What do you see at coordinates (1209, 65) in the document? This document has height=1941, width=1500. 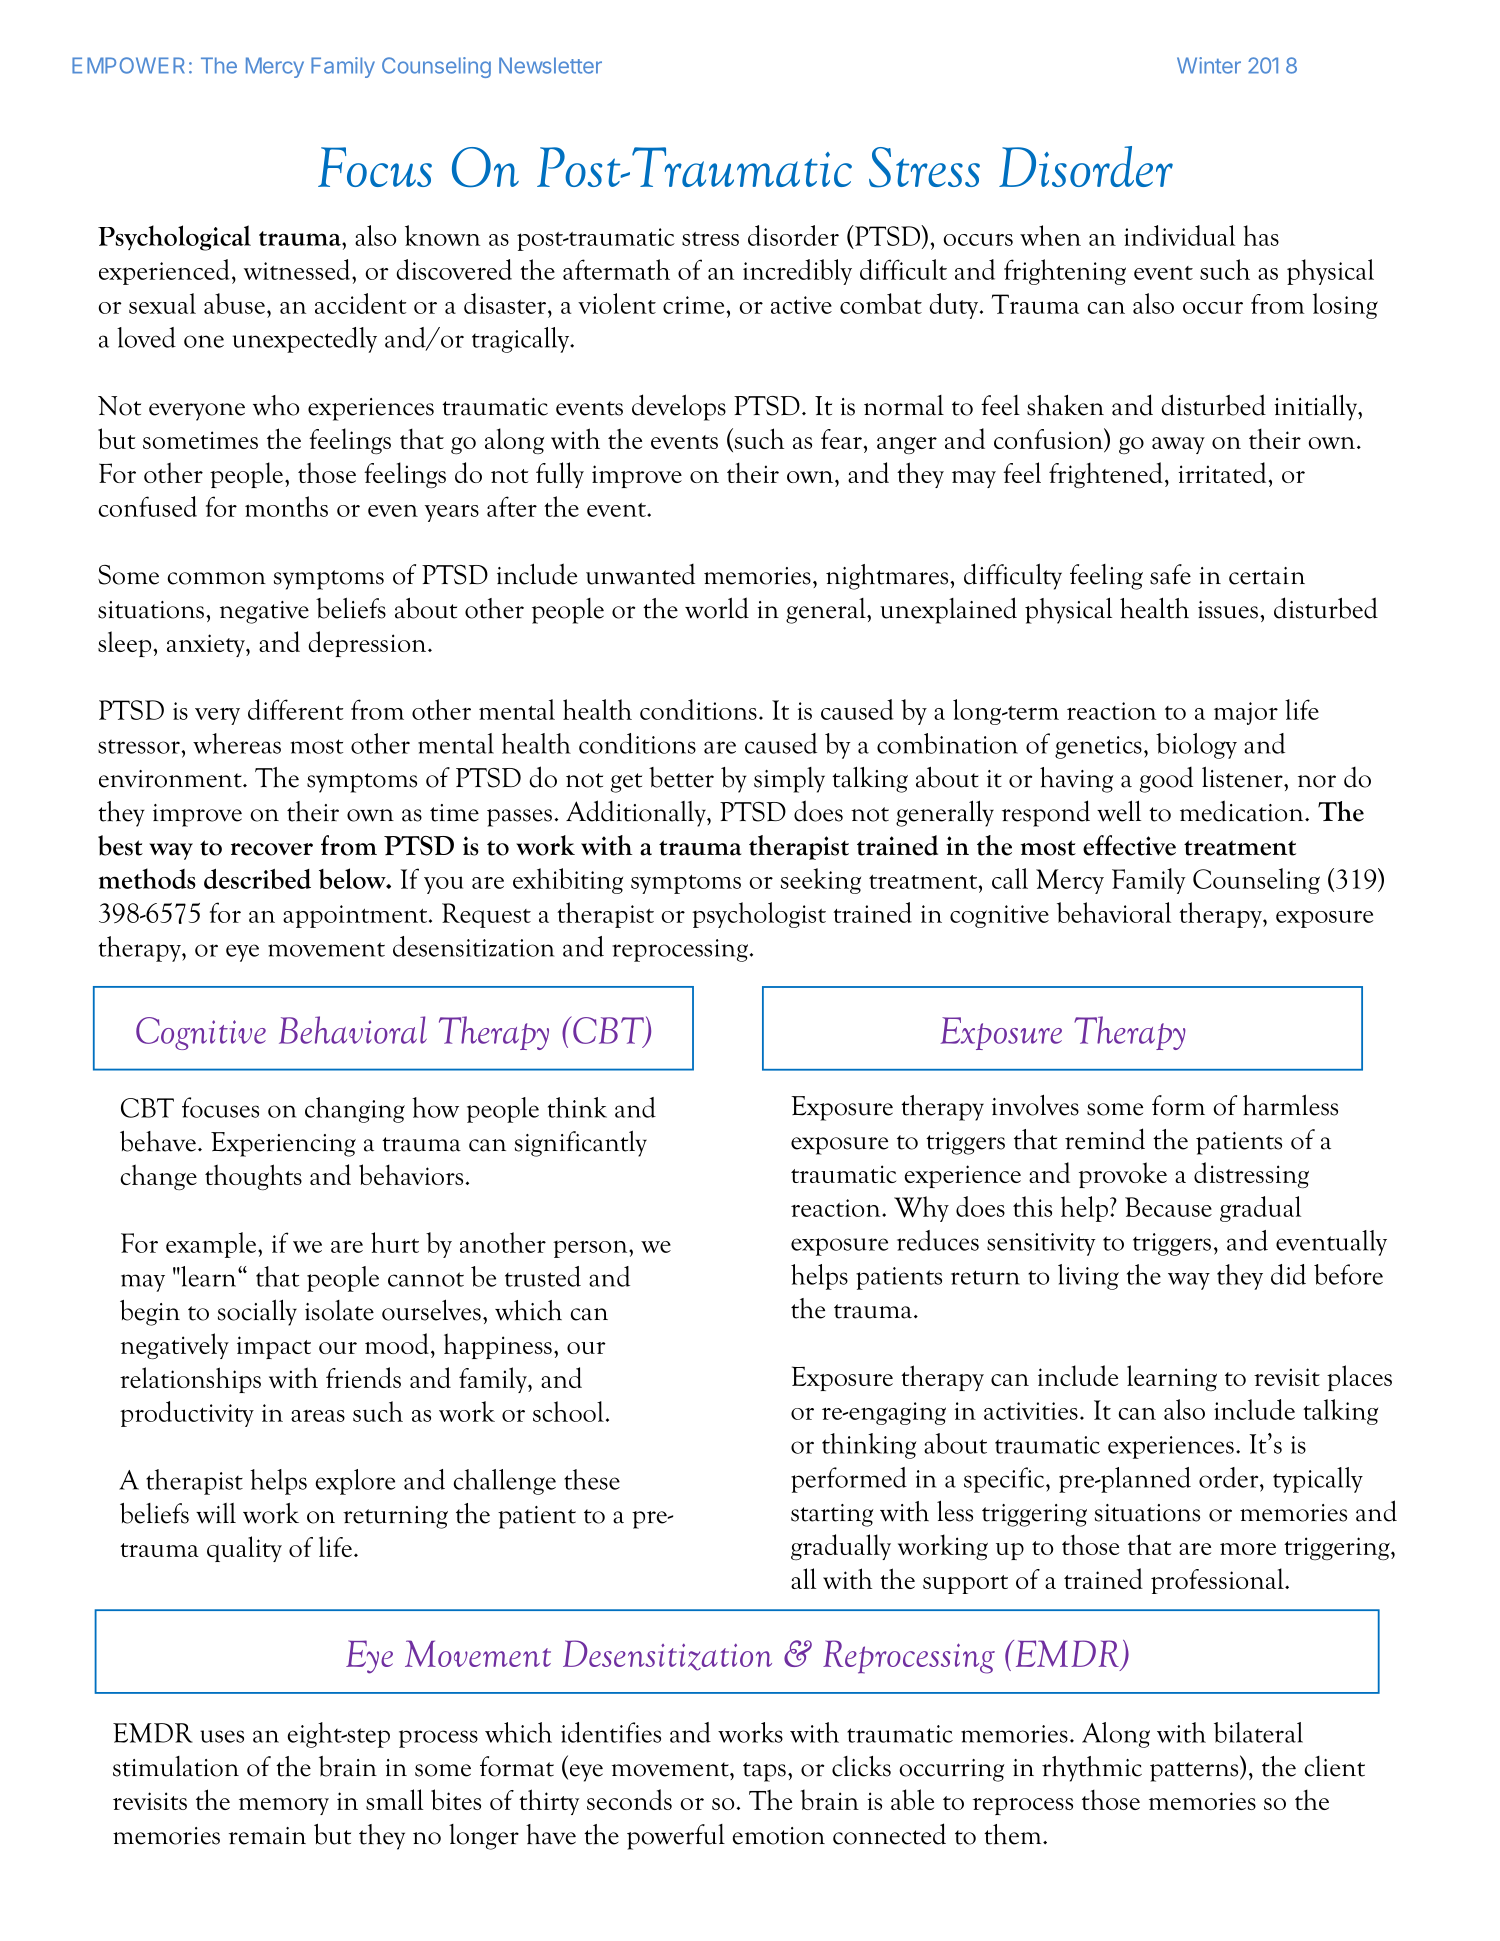 I see `Winter` at bounding box center [1209, 65].
